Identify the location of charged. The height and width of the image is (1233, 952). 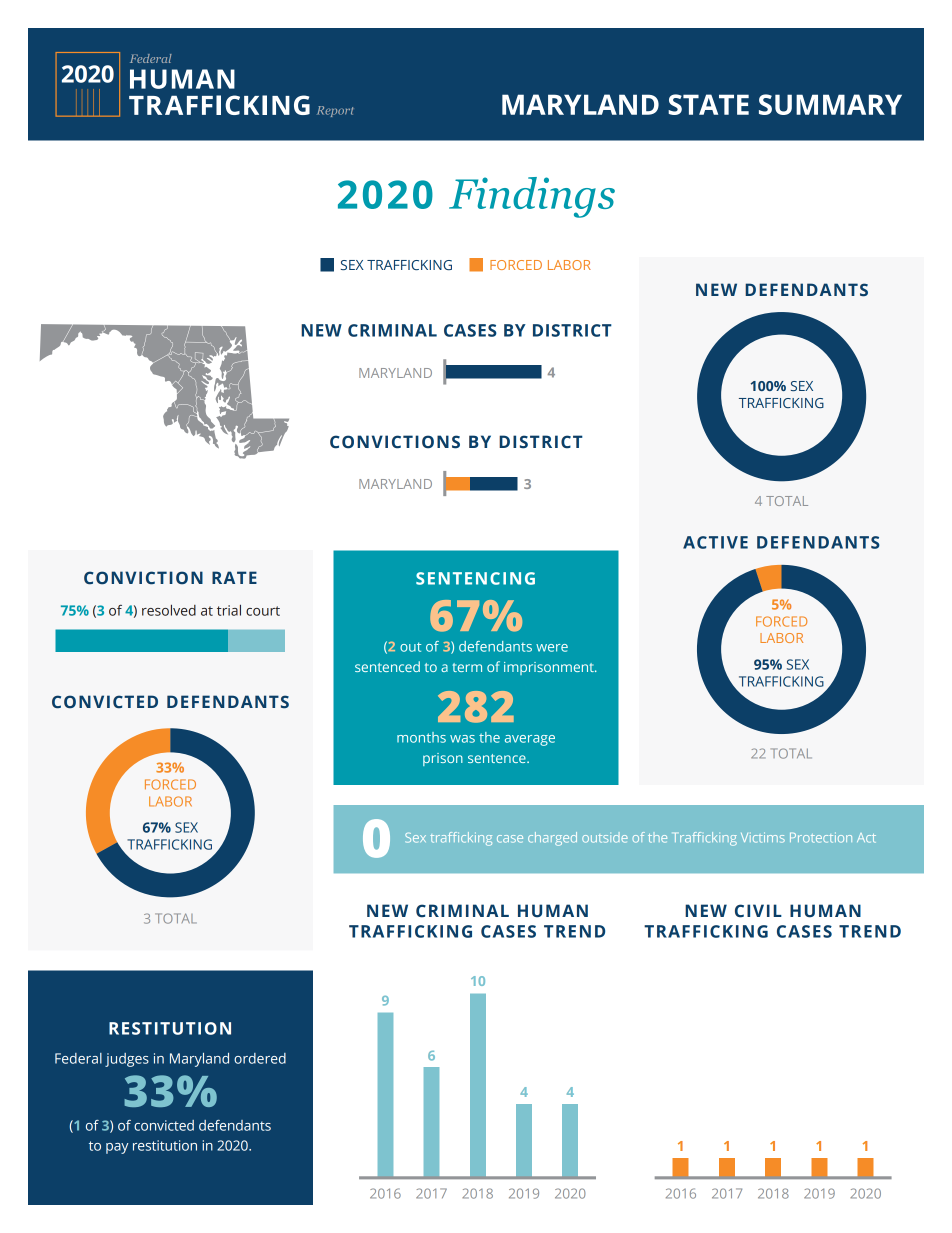
(552, 839).
